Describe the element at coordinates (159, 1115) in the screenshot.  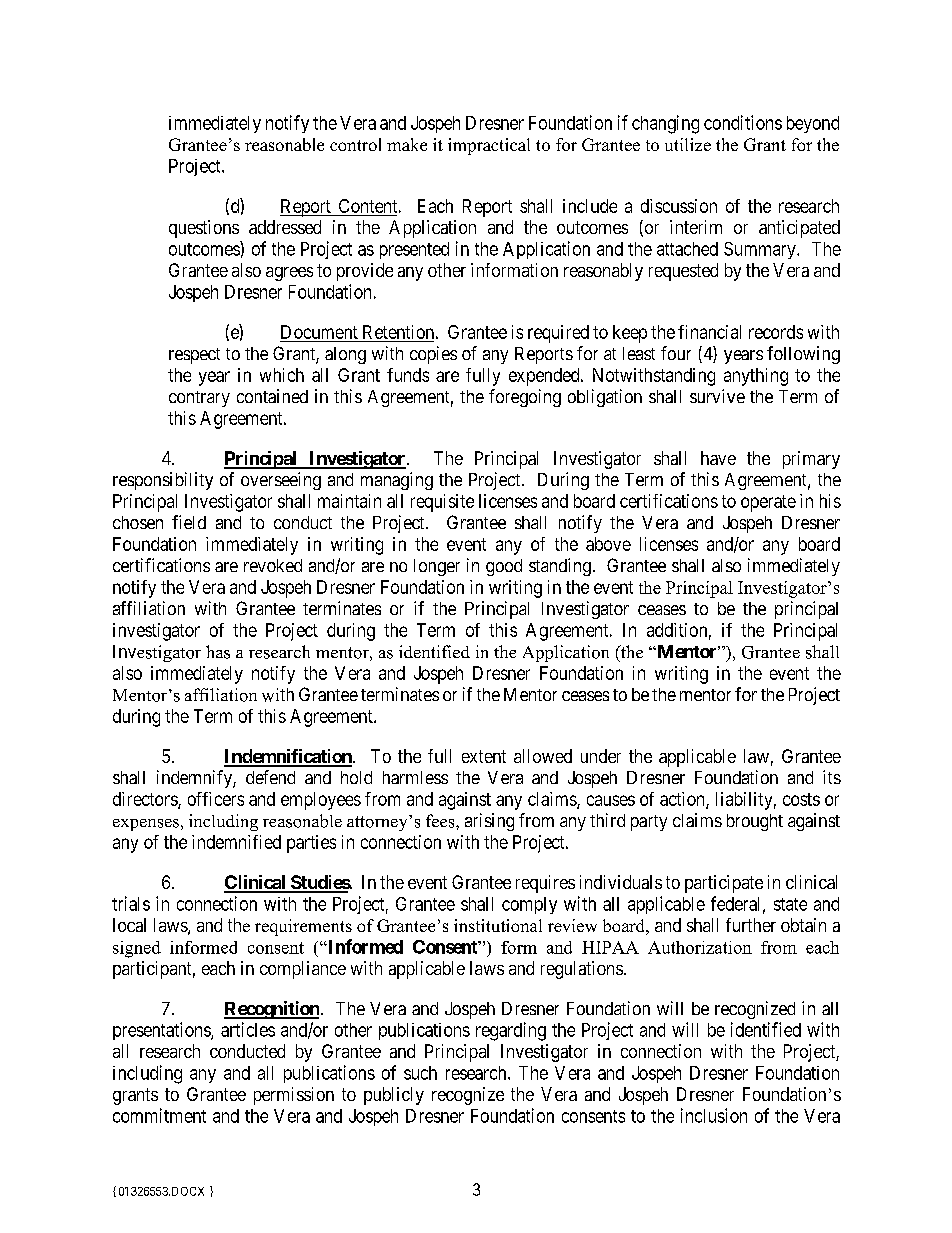
I see `commitment` at that location.
